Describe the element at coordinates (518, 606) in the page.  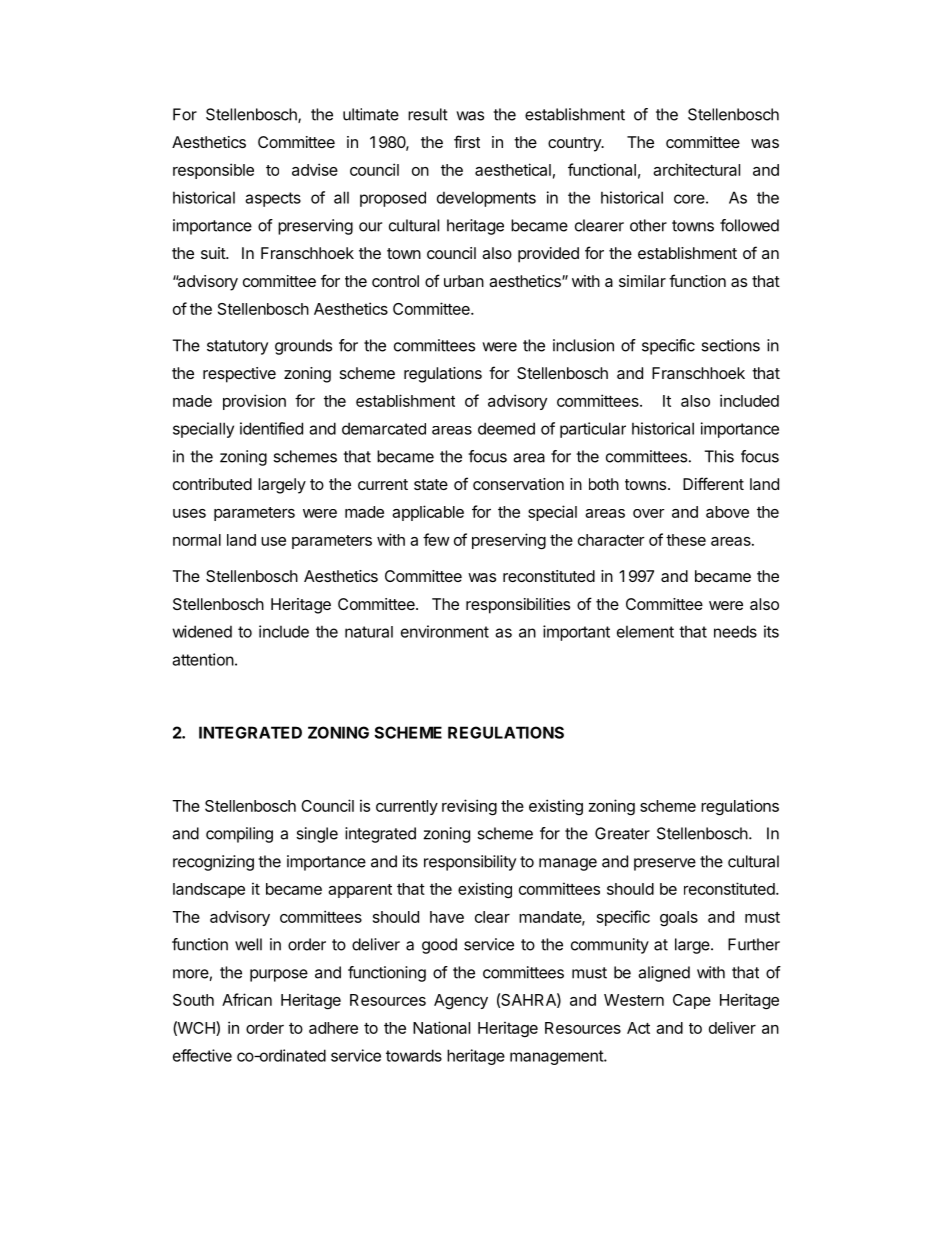
I see `responsibilities` at that location.
